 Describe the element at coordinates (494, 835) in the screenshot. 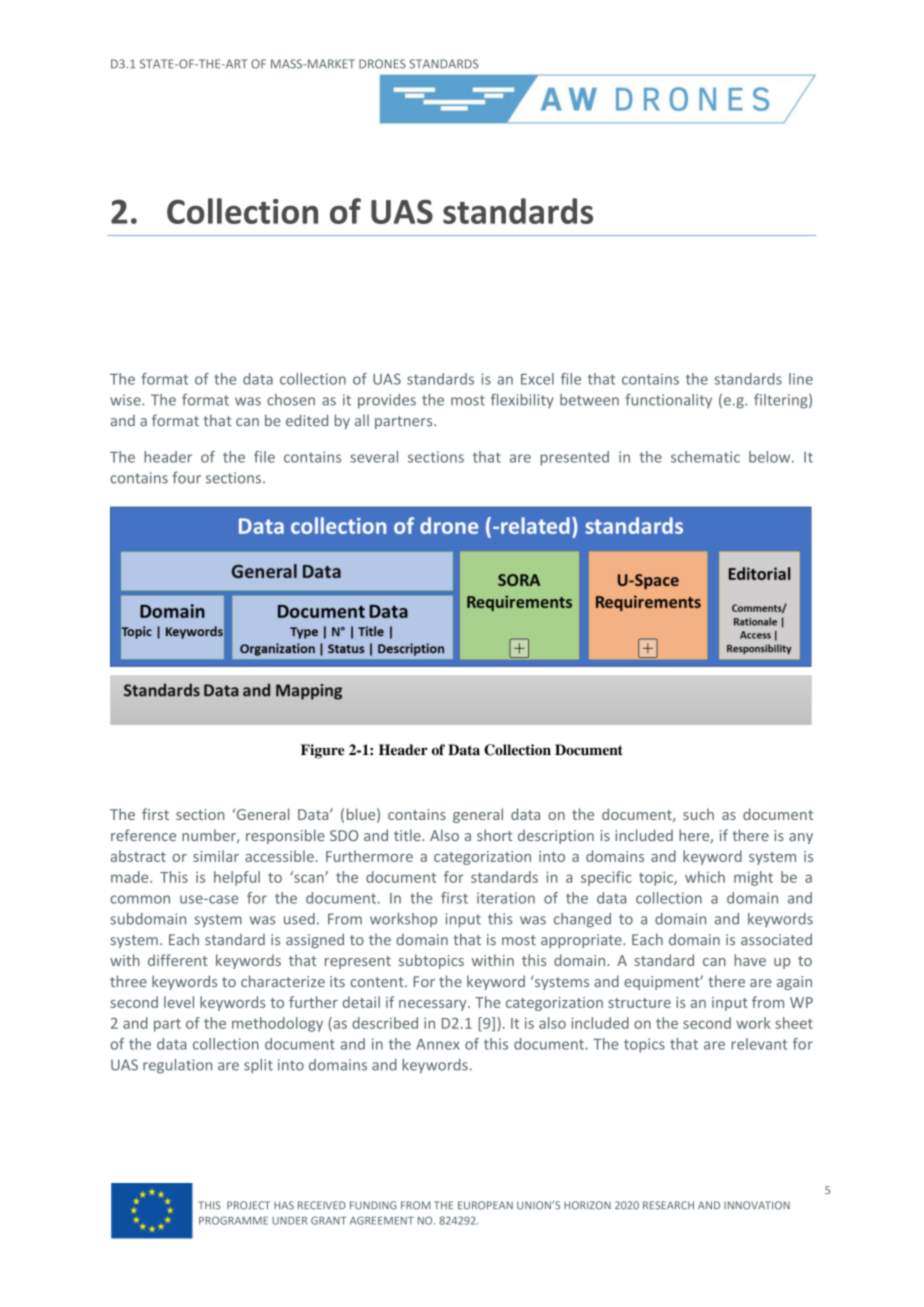

I see `short` at that location.
